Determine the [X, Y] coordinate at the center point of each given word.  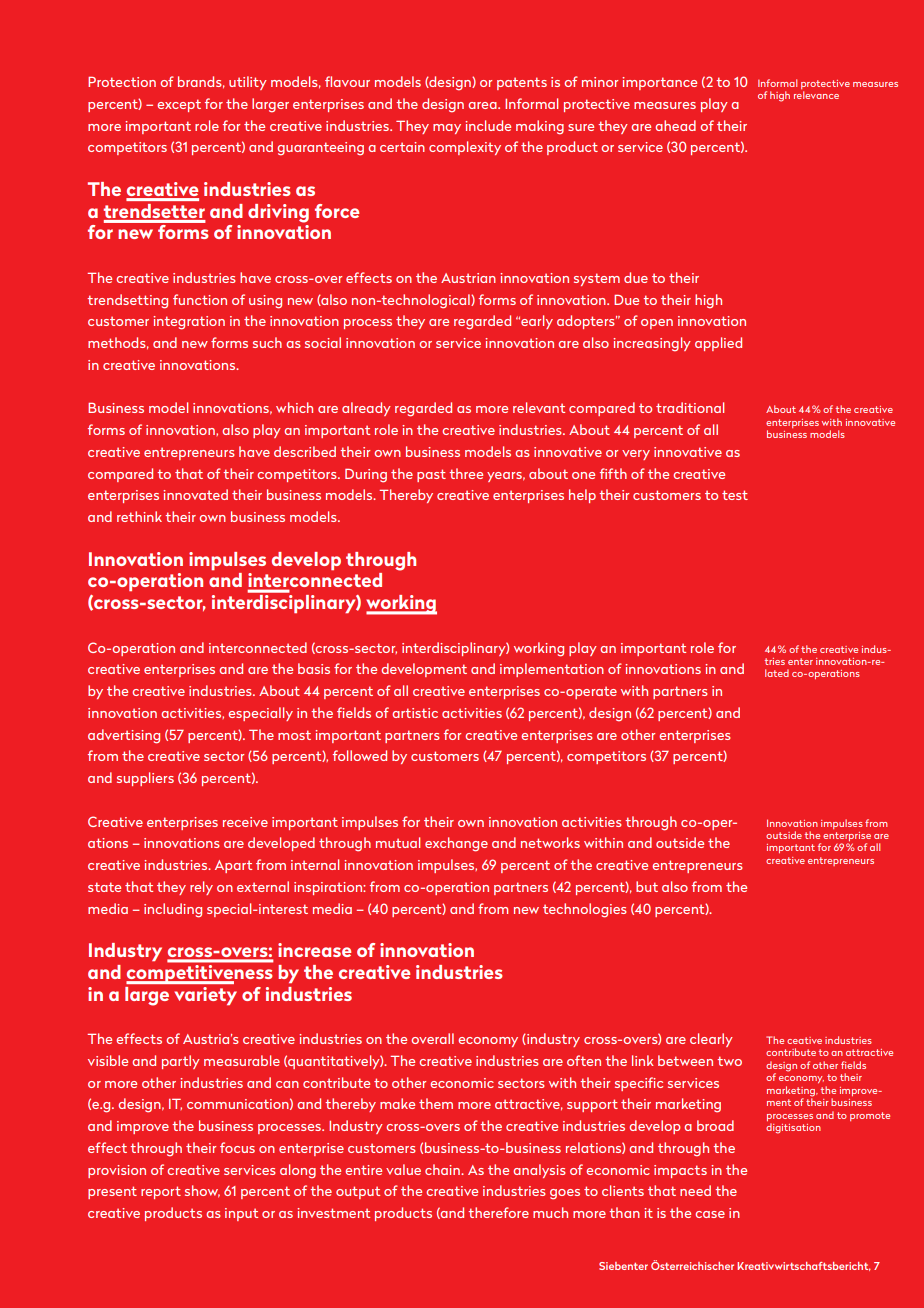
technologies [585, 910]
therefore [498, 1212]
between [685, 1060]
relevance [816, 95]
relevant [539, 407]
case [710, 1214]
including [173, 910]
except [179, 105]
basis [314, 668]
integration [189, 323]
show [202, 1191]
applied [718, 344]
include [488, 125]
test [735, 495]
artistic [415, 713]
